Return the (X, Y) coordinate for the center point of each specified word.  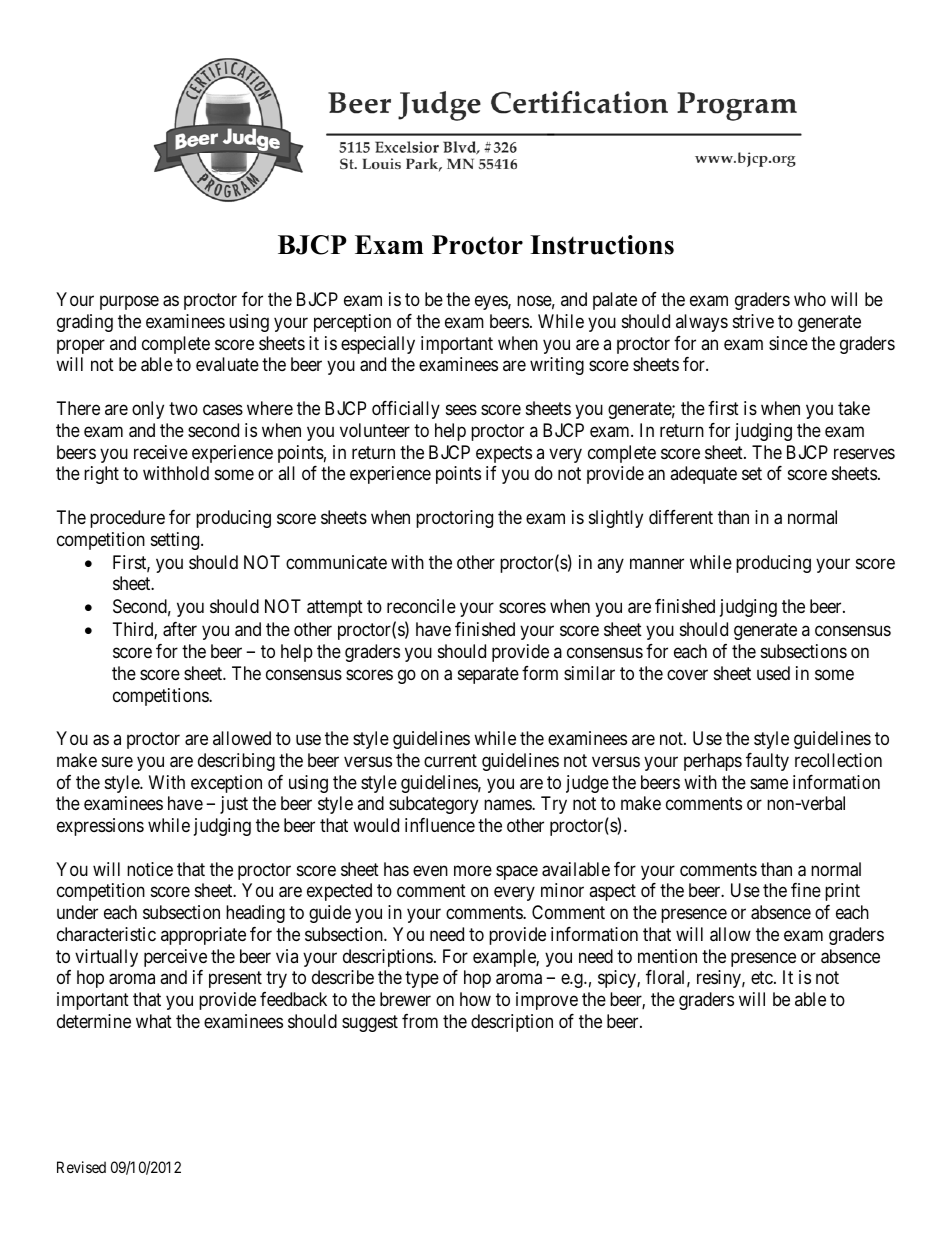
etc (763, 978)
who (810, 299)
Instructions (602, 245)
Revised (81, 1167)
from (420, 1021)
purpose (129, 303)
